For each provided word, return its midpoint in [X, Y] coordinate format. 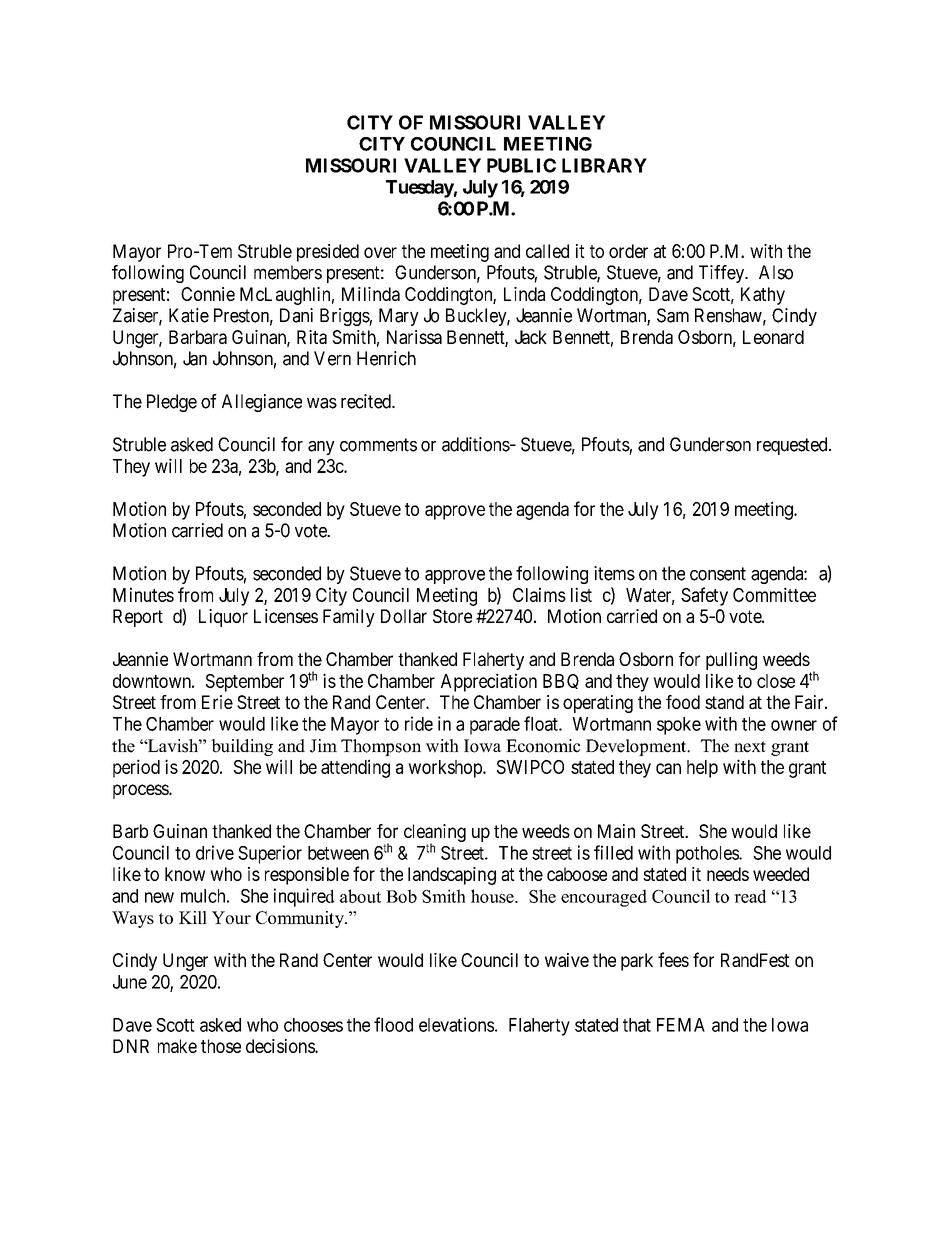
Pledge [172, 403]
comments [378, 445]
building [242, 747]
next [750, 747]
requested [793, 446]
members [288, 272]
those [221, 1046]
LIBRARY [604, 165]
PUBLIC [521, 165]
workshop [446, 769]
